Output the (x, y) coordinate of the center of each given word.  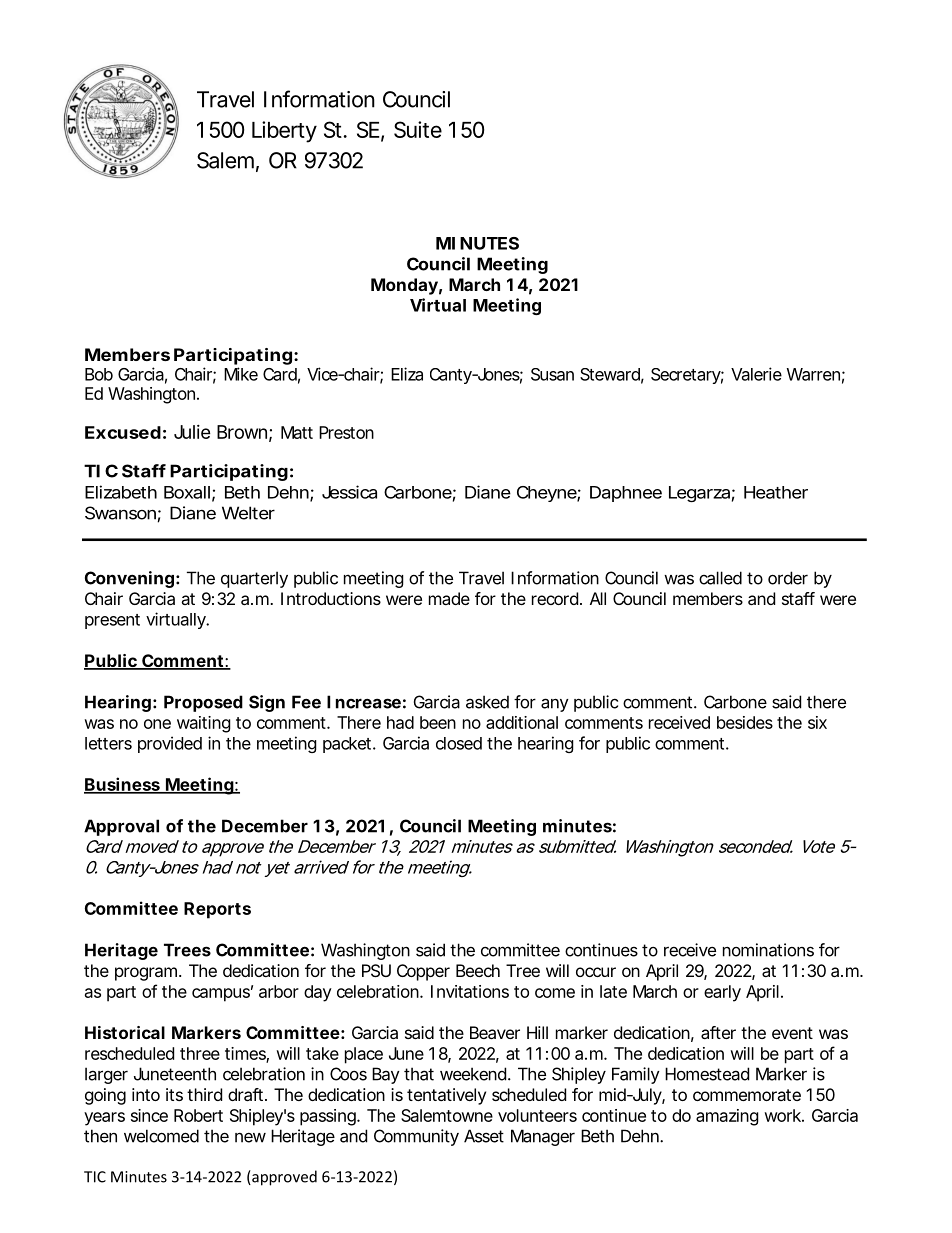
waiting (204, 724)
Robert (198, 1115)
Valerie (756, 374)
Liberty (284, 132)
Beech (478, 970)
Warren (813, 374)
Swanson (121, 514)
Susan (552, 374)
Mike (241, 374)
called (720, 578)
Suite (418, 129)
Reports (217, 910)
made (449, 598)
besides (745, 722)
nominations (768, 950)
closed (459, 743)
